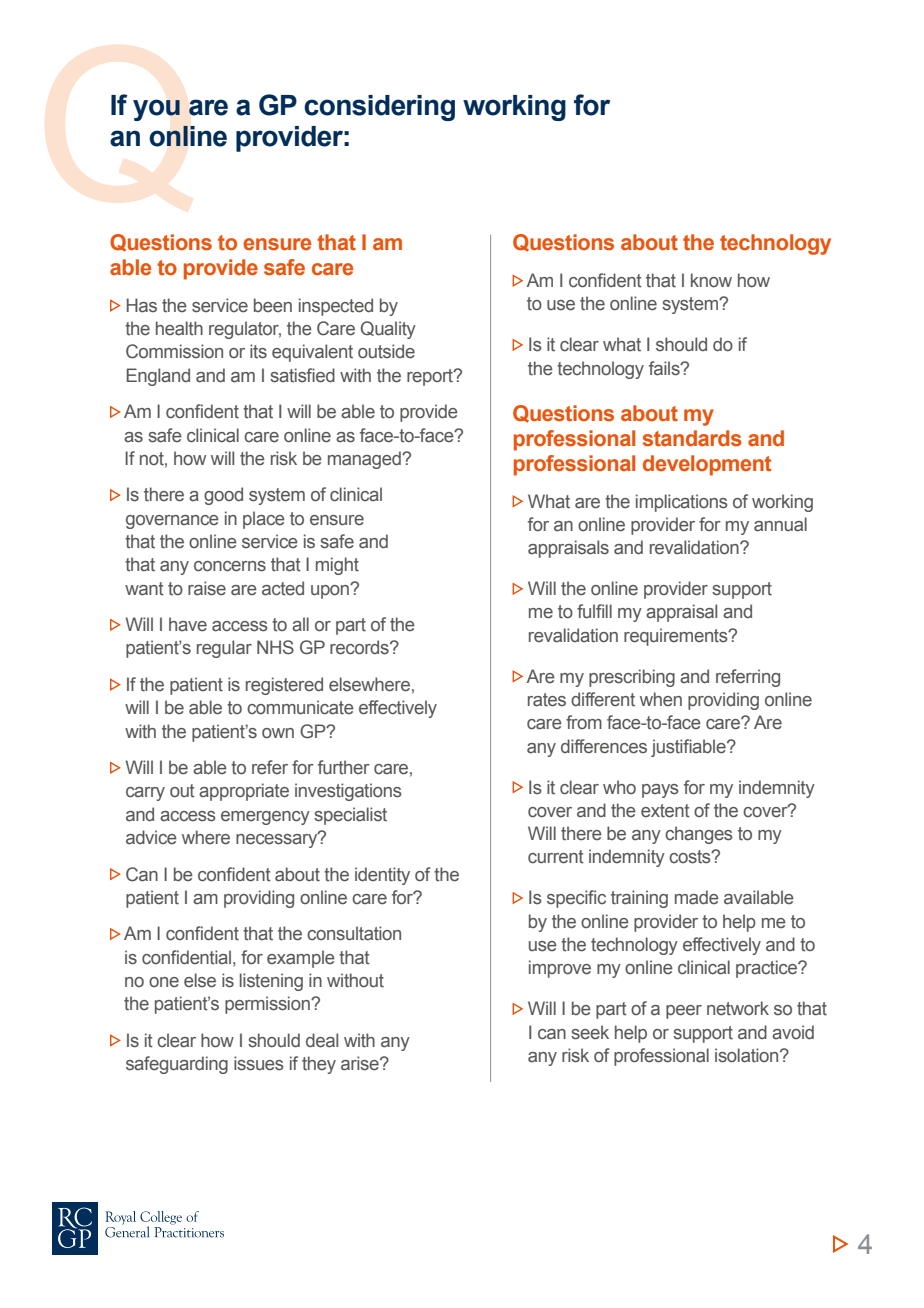 The image size is (924, 1308). I want to click on standards, so click(692, 438).
